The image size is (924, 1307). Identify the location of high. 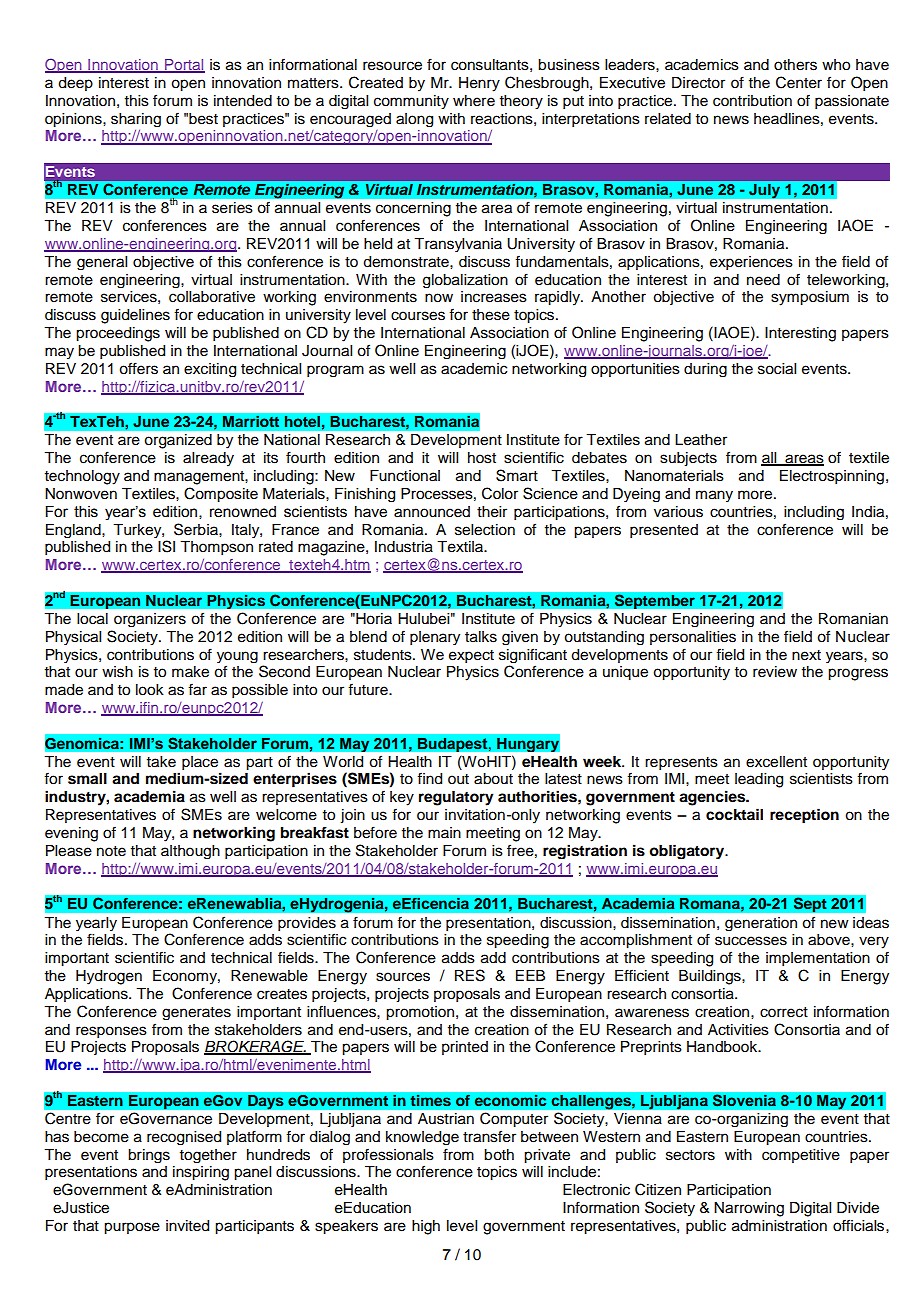
(426, 1227).
